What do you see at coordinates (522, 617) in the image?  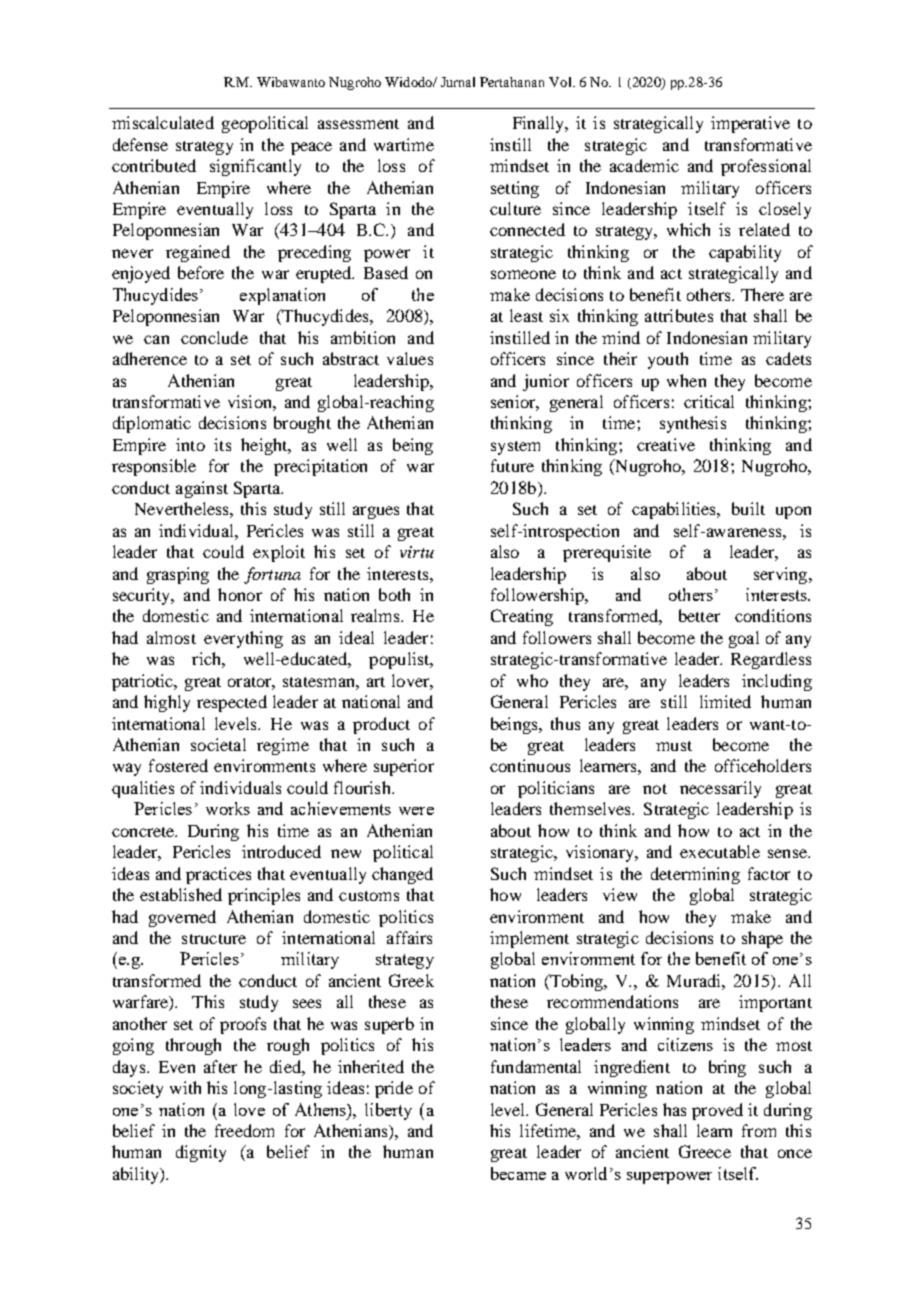 I see `Creating` at bounding box center [522, 617].
